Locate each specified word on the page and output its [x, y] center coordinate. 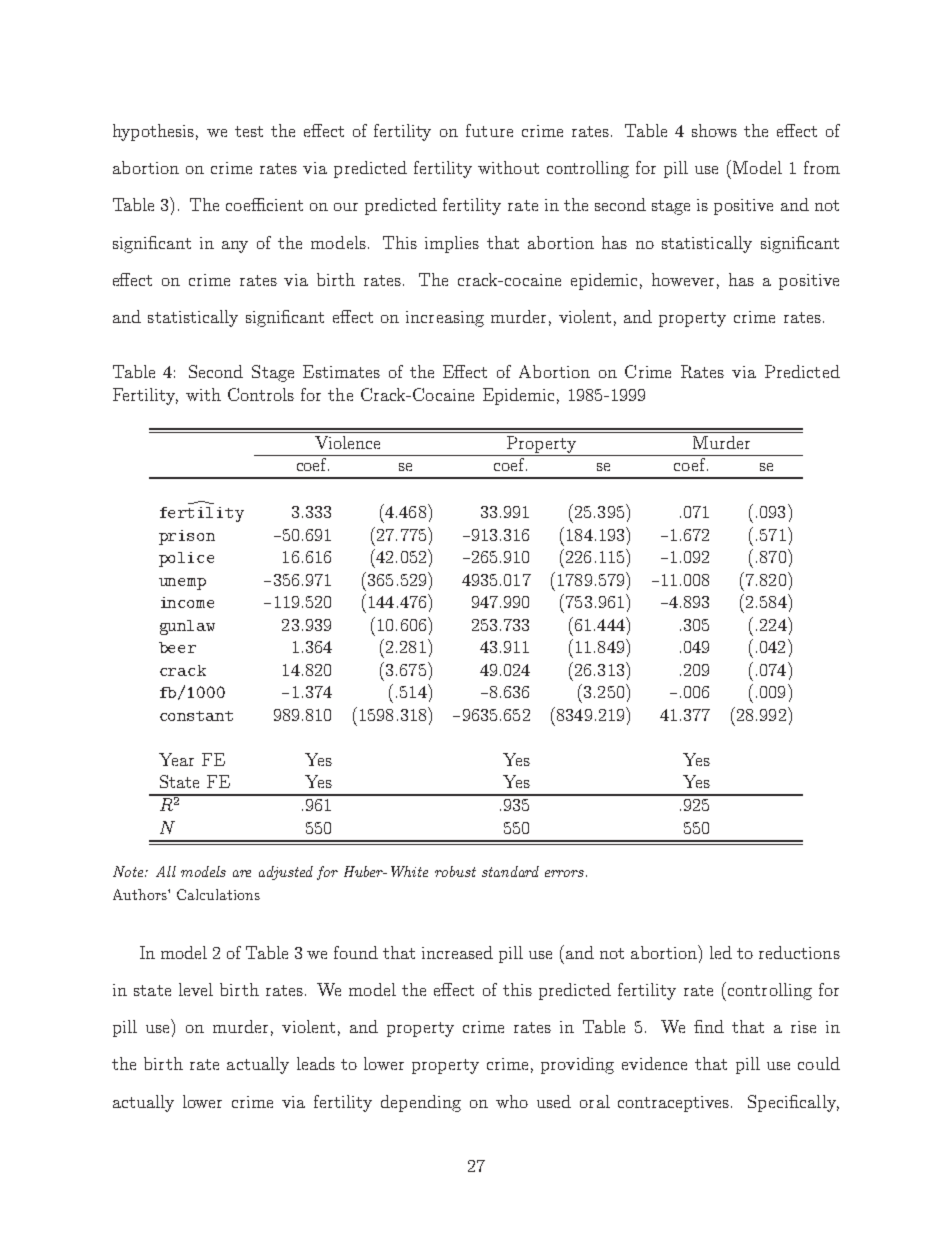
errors [564, 873]
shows [714, 130]
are [242, 873]
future [489, 130]
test [249, 131]
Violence [347, 442]
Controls [261, 394]
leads [316, 1063]
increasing [445, 319]
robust [455, 871]
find [709, 1026]
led [721, 952]
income [187, 602]
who [512, 1101]
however [683, 279]
